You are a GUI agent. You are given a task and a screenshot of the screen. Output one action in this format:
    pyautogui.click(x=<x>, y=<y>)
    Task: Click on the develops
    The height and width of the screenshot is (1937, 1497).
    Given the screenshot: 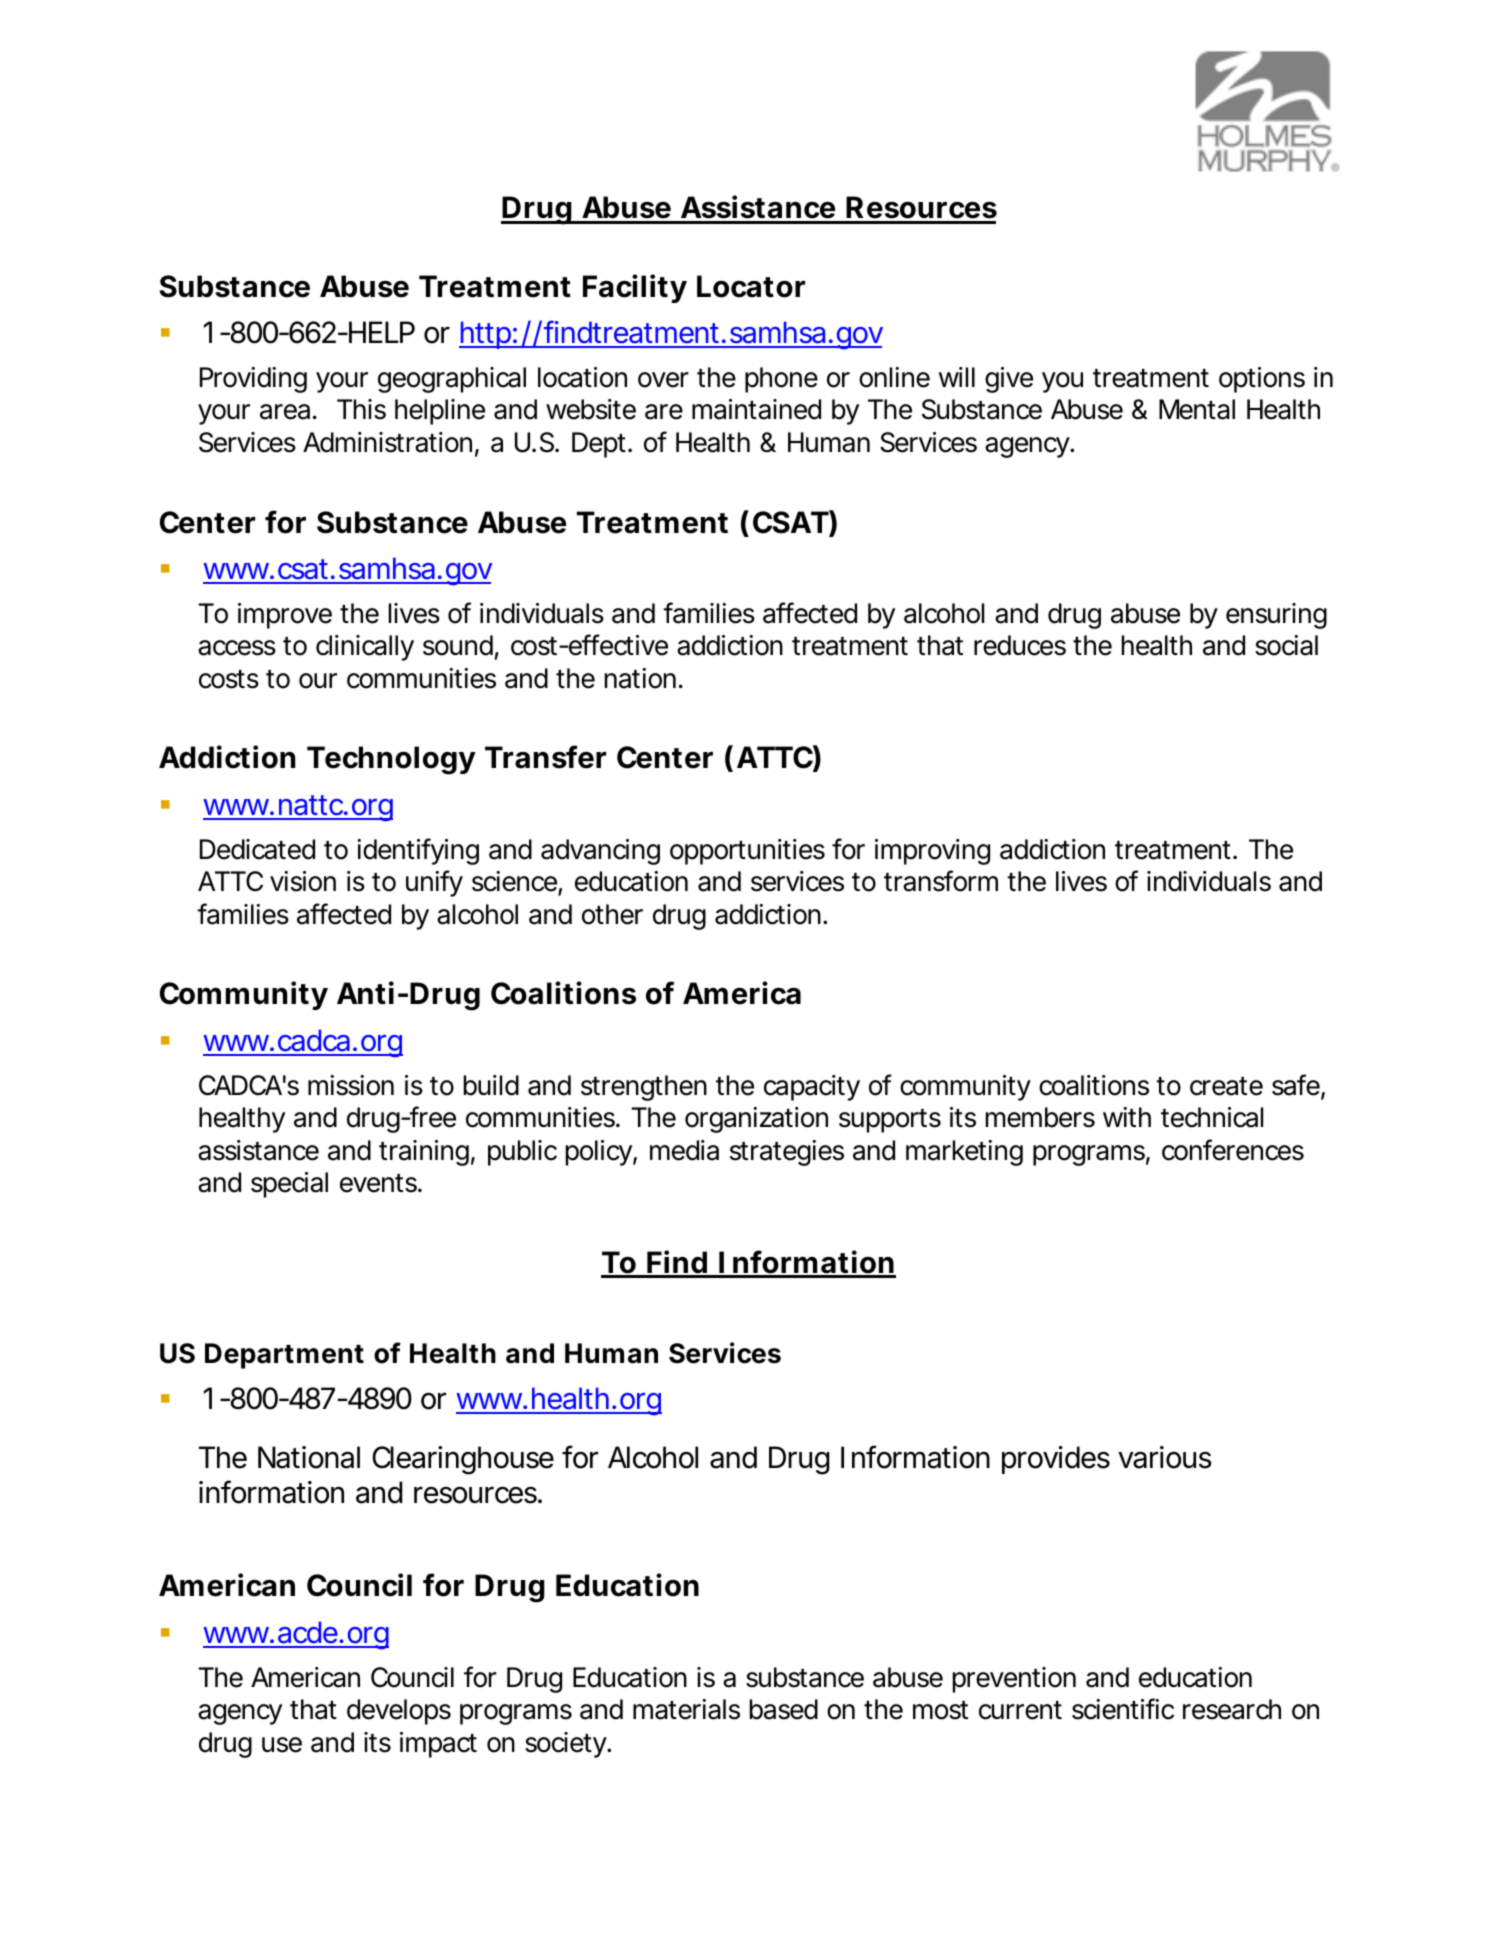 What is the action you would take?
    pyautogui.click(x=399, y=1712)
